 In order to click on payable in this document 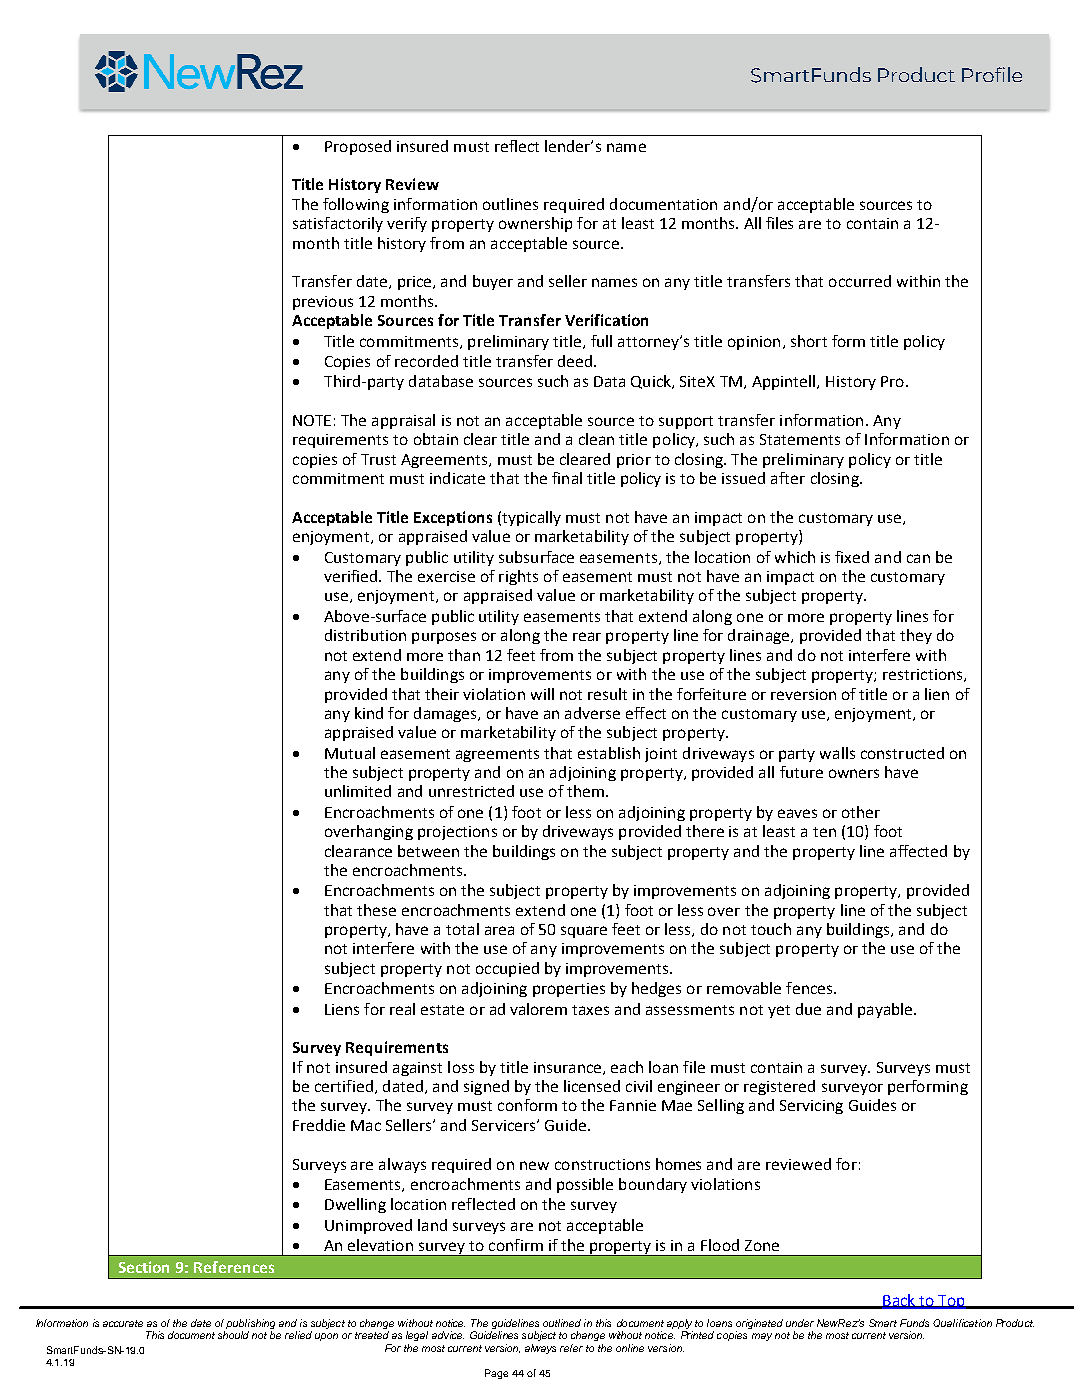, I will do `click(886, 1010)`.
